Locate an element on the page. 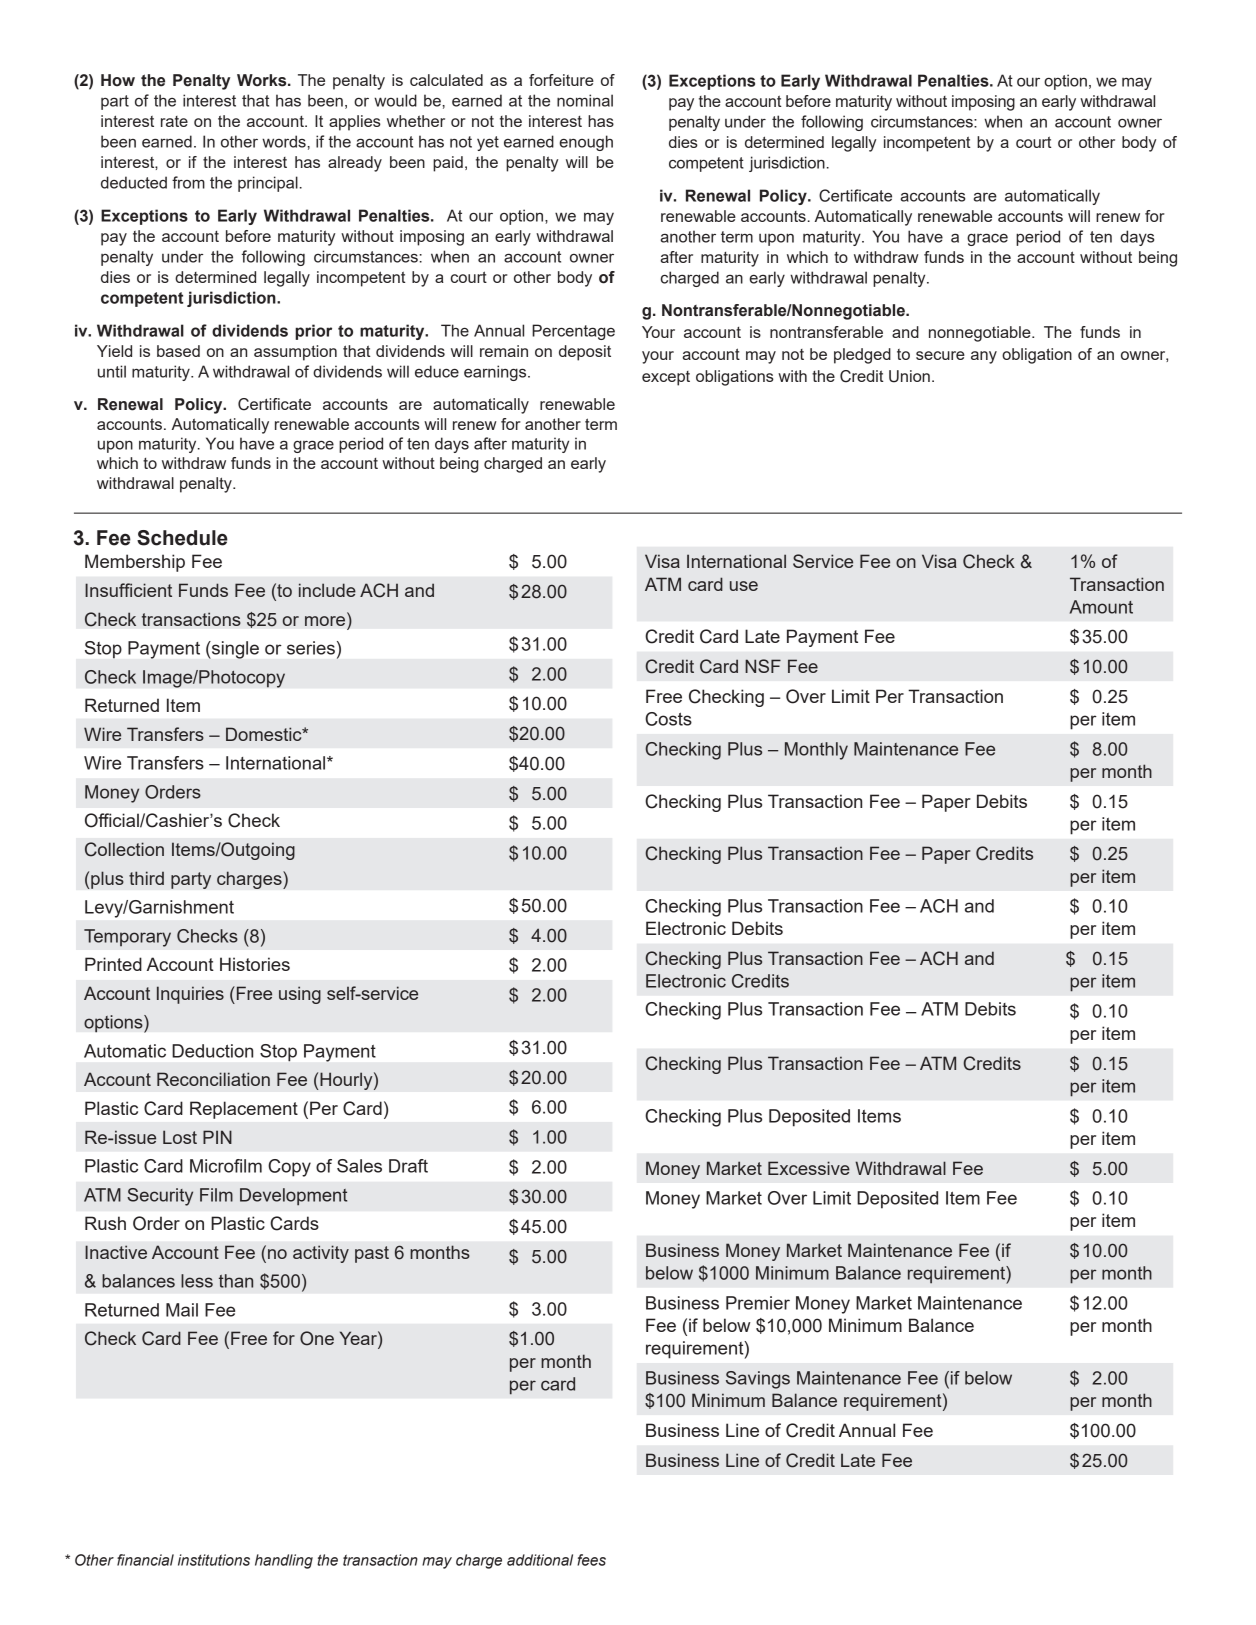  any is located at coordinates (984, 357).
